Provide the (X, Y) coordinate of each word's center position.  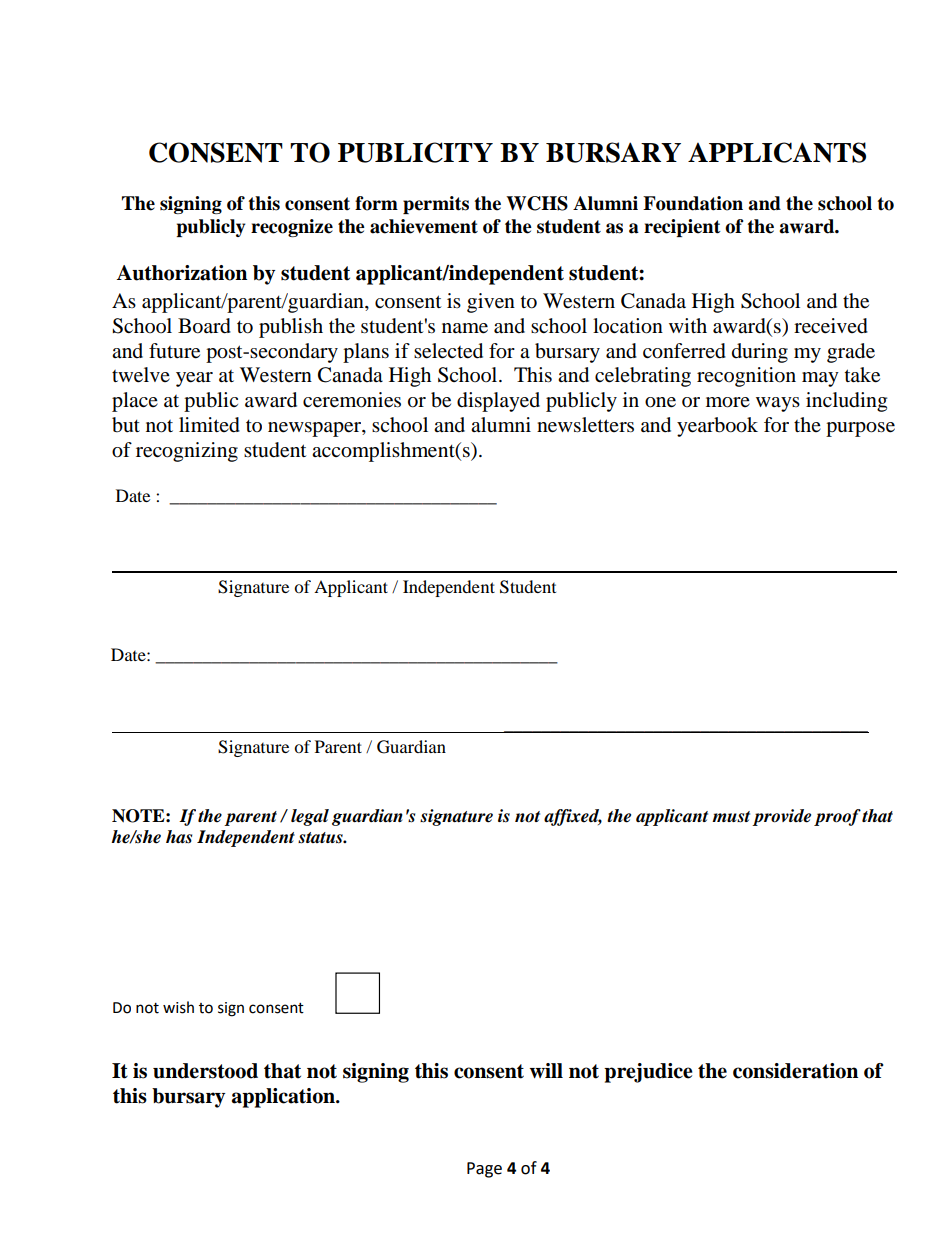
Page (484, 1170)
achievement (424, 226)
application (284, 1098)
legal (310, 817)
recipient (682, 228)
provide (781, 817)
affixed (573, 817)
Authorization (182, 273)
